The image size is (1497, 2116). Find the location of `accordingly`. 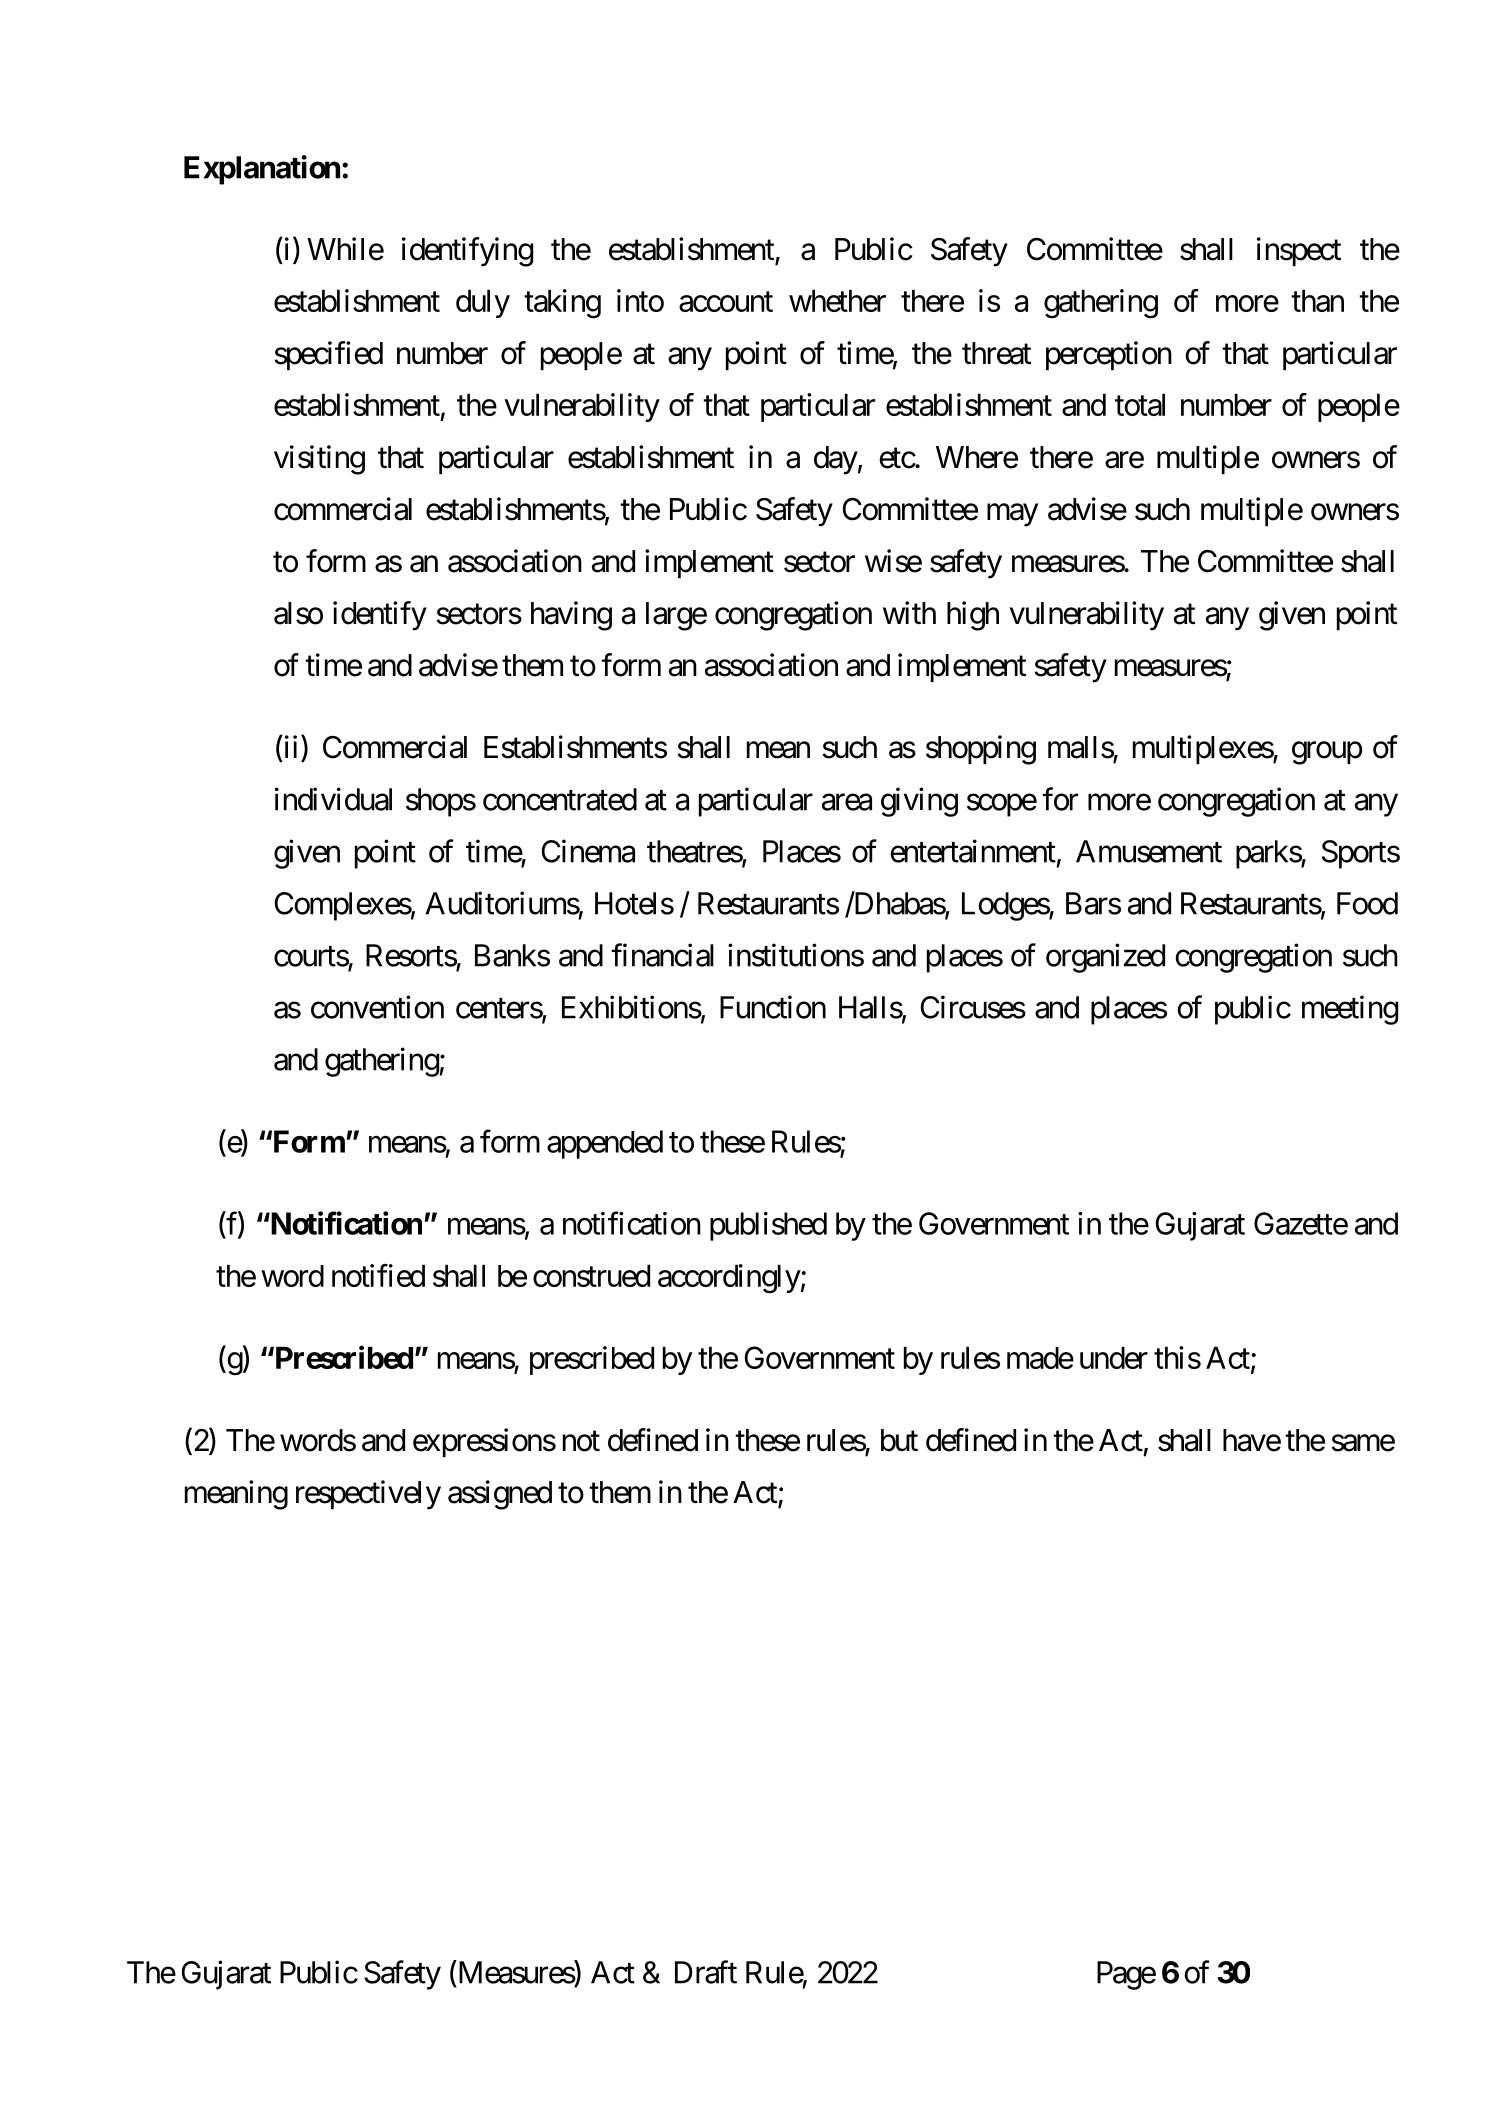

accordingly is located at coordinates (729, 1279).
